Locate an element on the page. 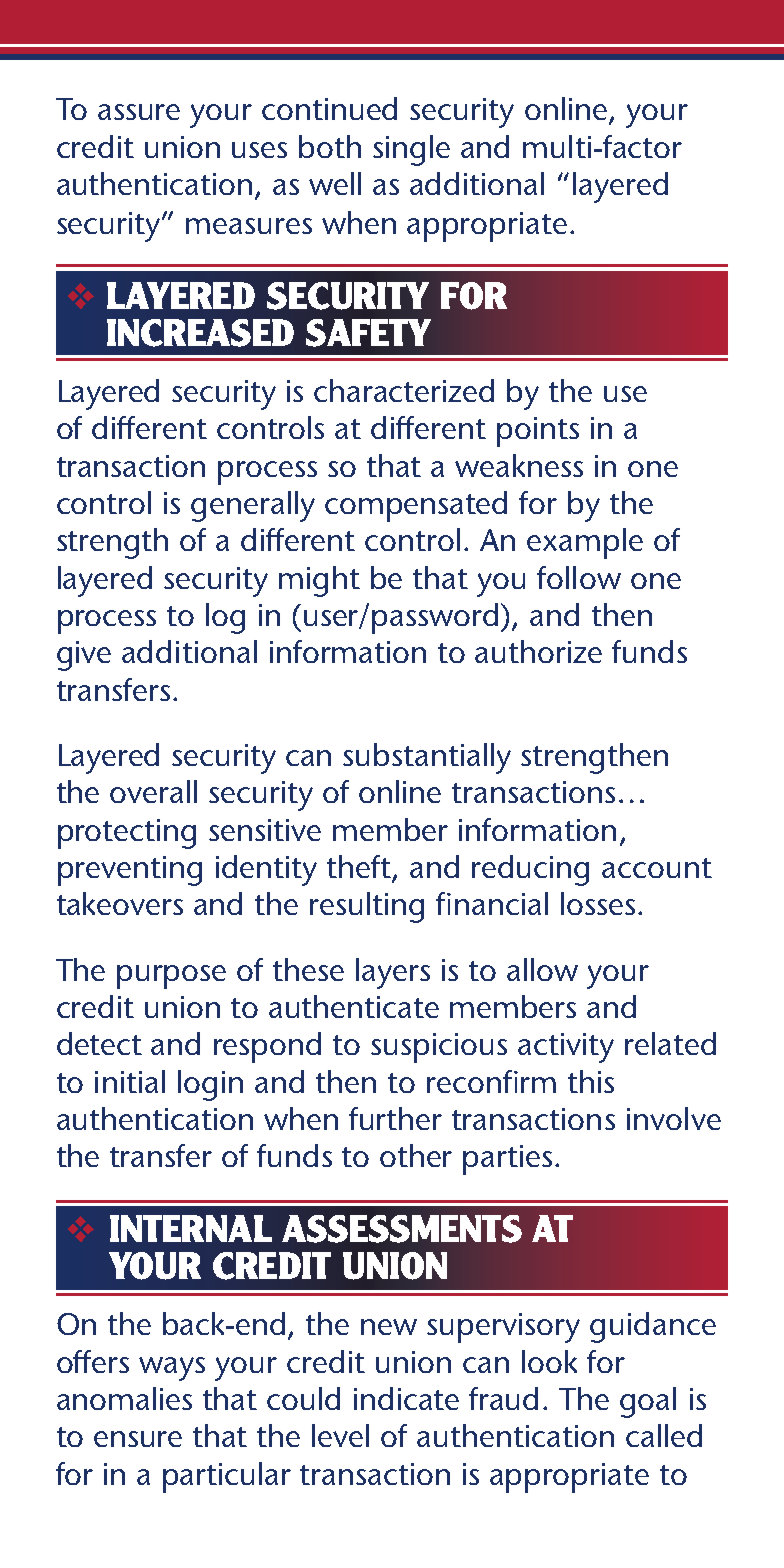  single is located at coordinates (411, 150).
